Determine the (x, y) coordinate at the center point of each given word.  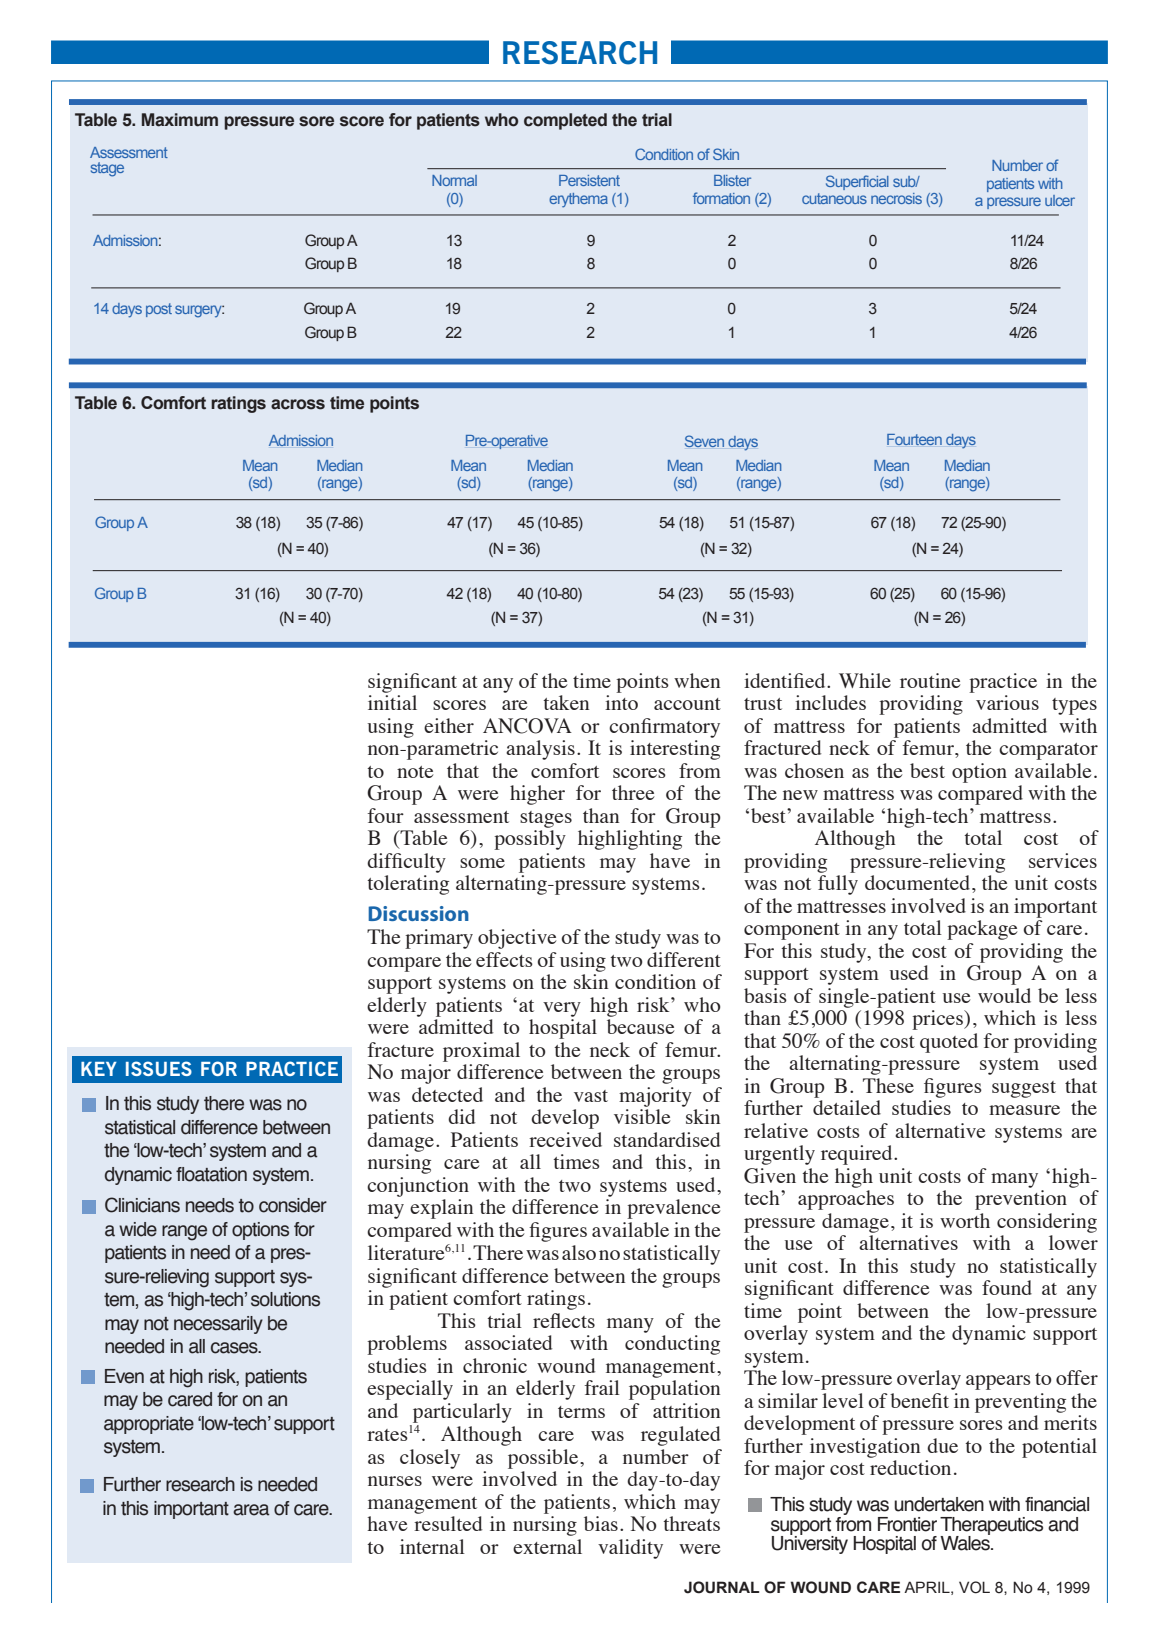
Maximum (180, 120)
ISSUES (159, 1068)
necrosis (896, 198)
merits (1070, 1422)
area (251, 1510)
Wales (966, 1542)
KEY (99, 1069)
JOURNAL (721, 1587)
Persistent (589, 180)
